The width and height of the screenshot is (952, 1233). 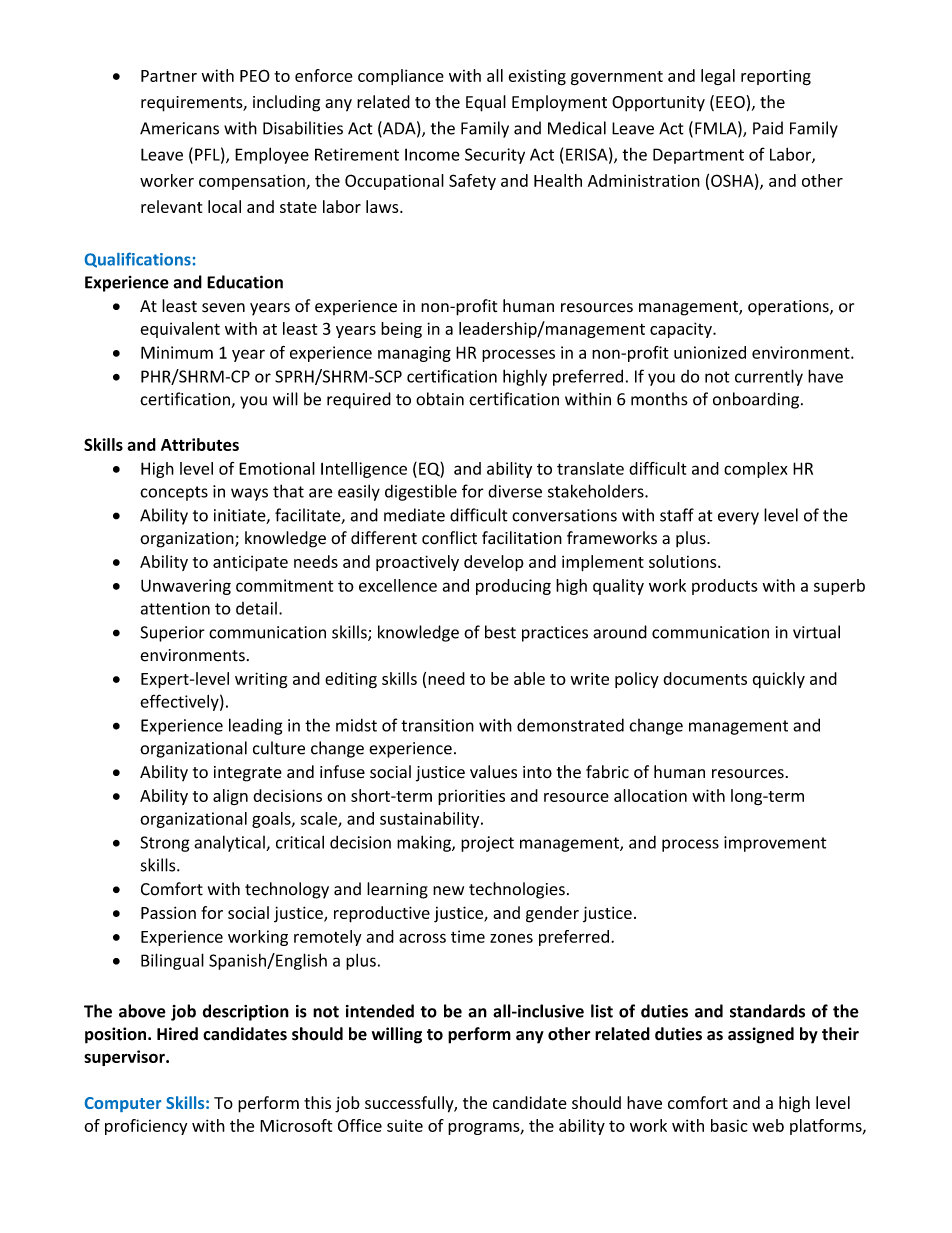 What do you see at coordinates (186, 587) in the screenshot?
I see `Unwavering` at bounding box center [186, 587].
